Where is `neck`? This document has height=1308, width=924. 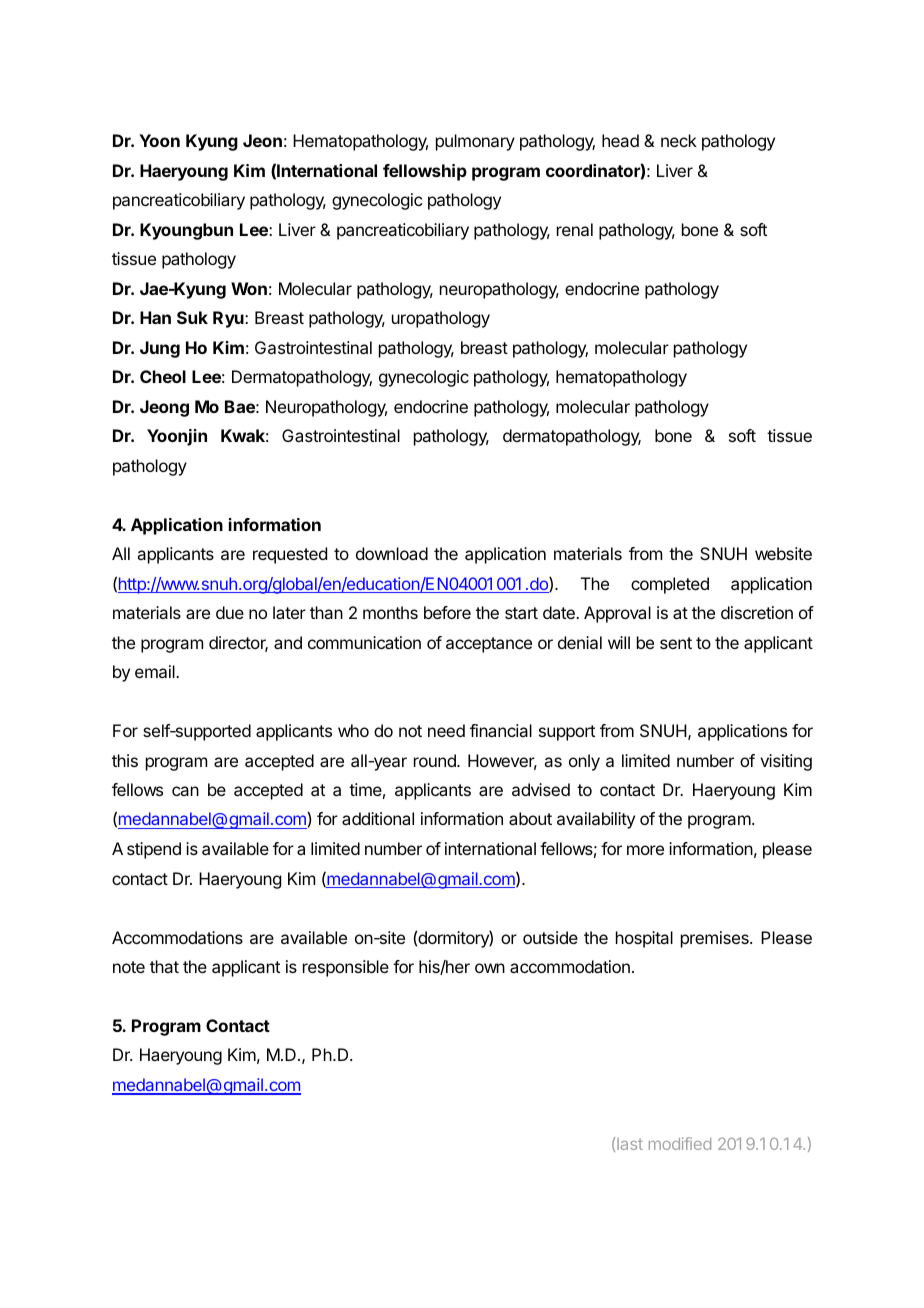 neck is located at coordinates (679, 140).
